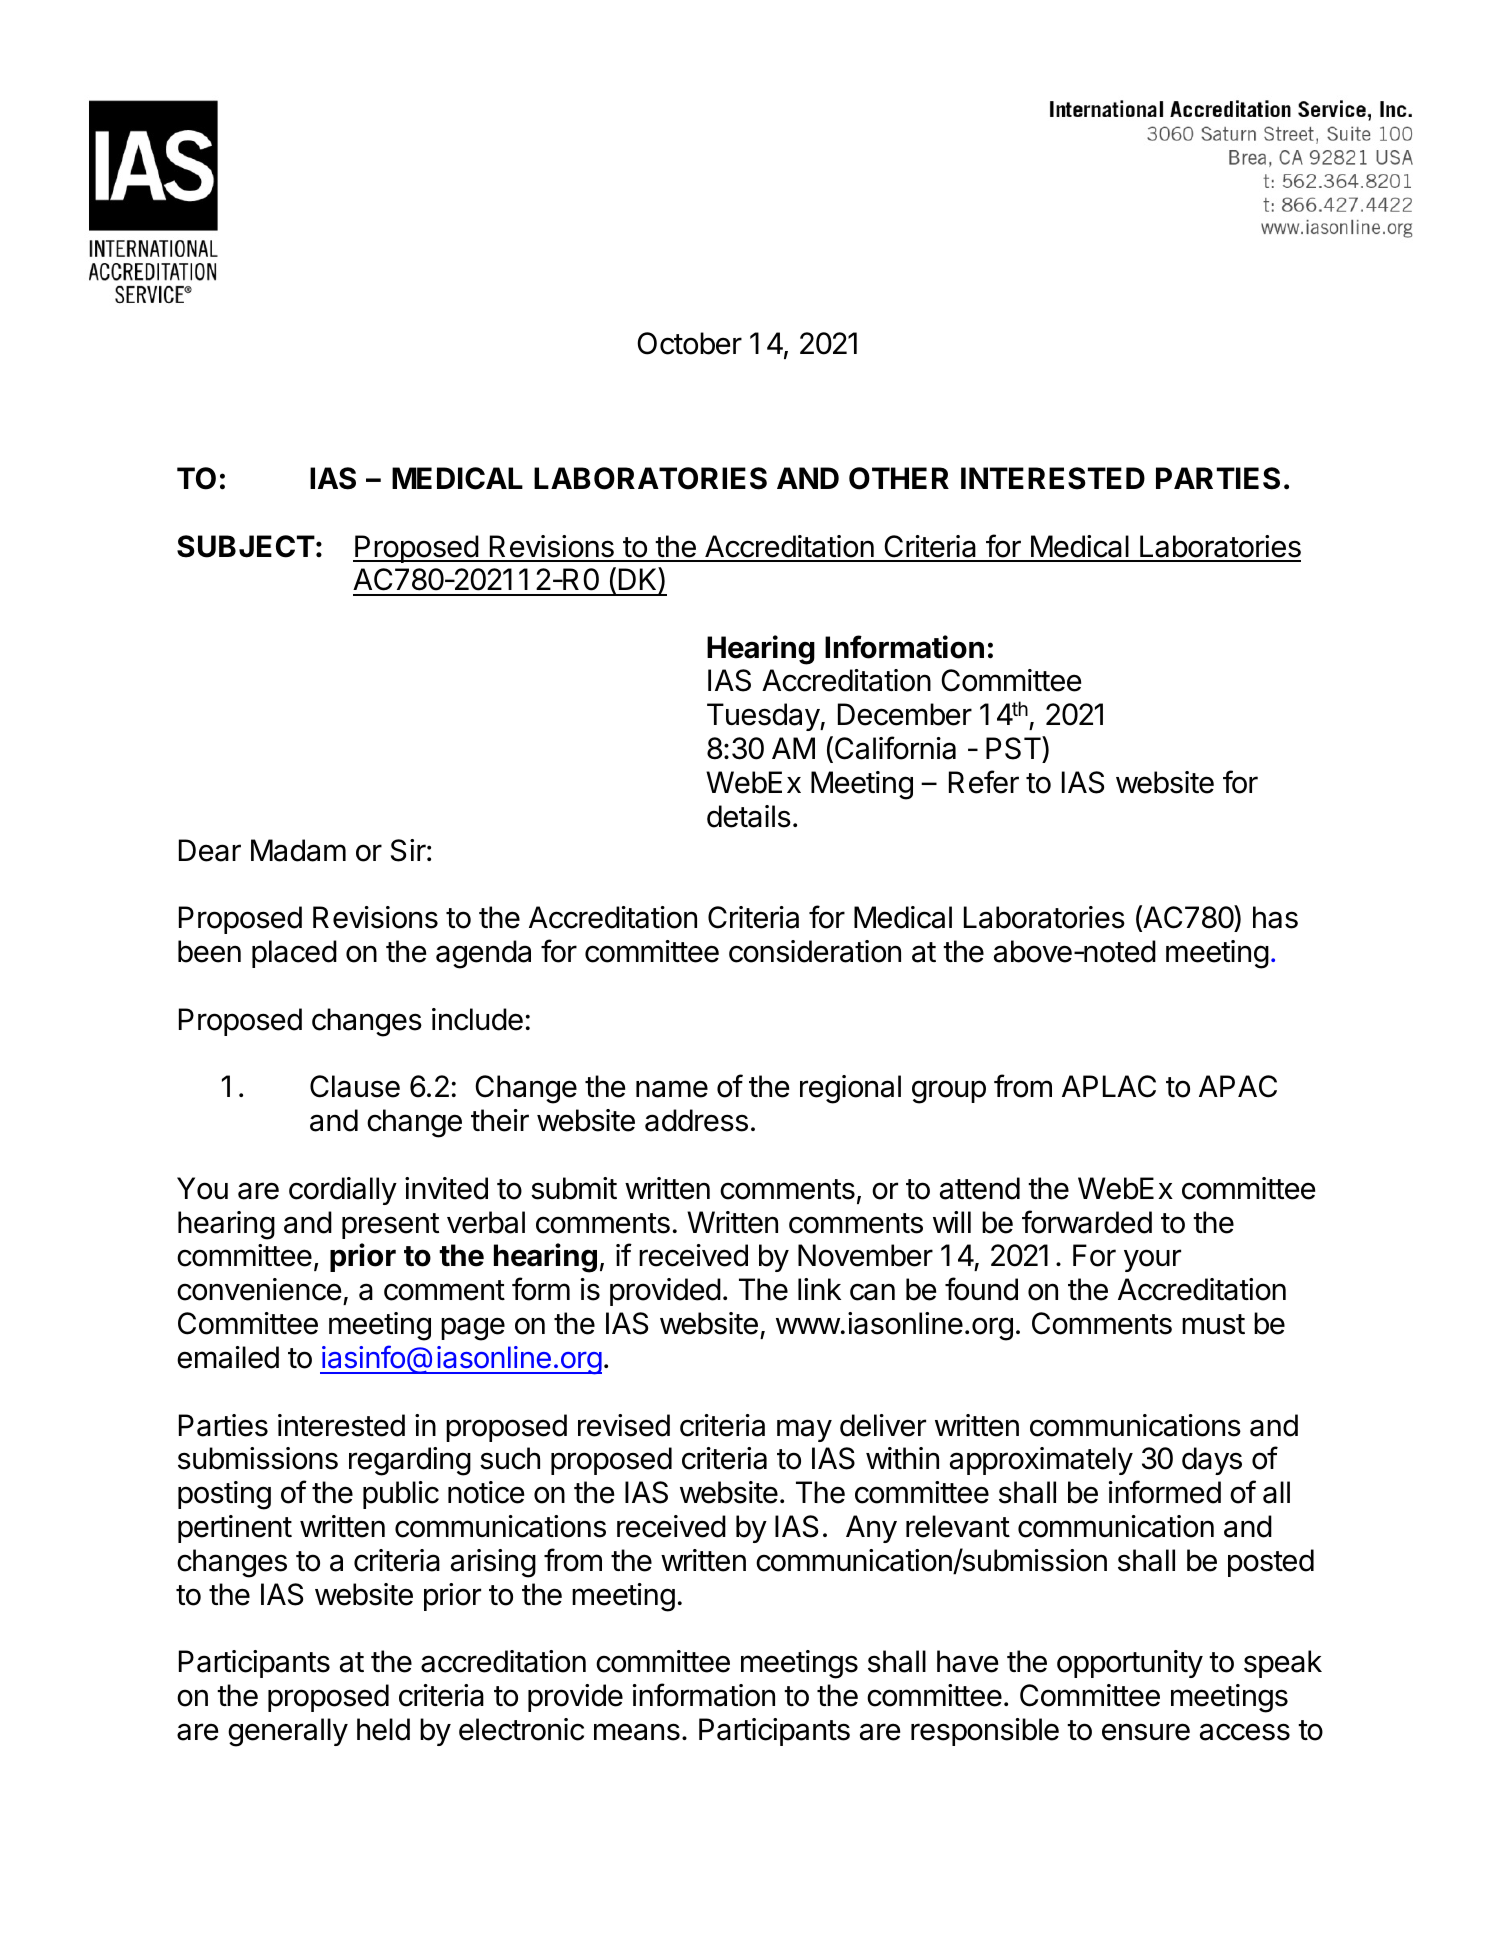 This screenshot has width=1500, height=1941. I want to click on placed, so click(294, 954).
